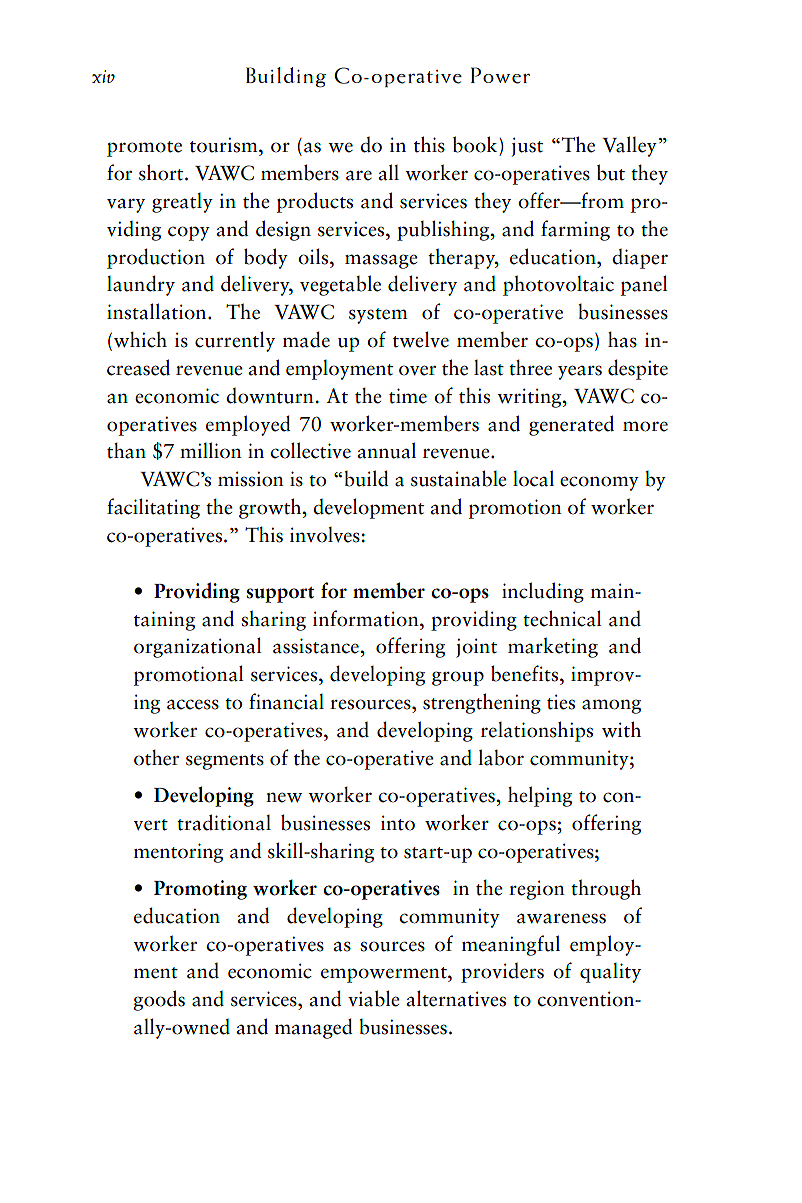 The image size is (802, 1203). Describe the element at coordinates (475, 144) in the screenshot. I see `book` at that location.
